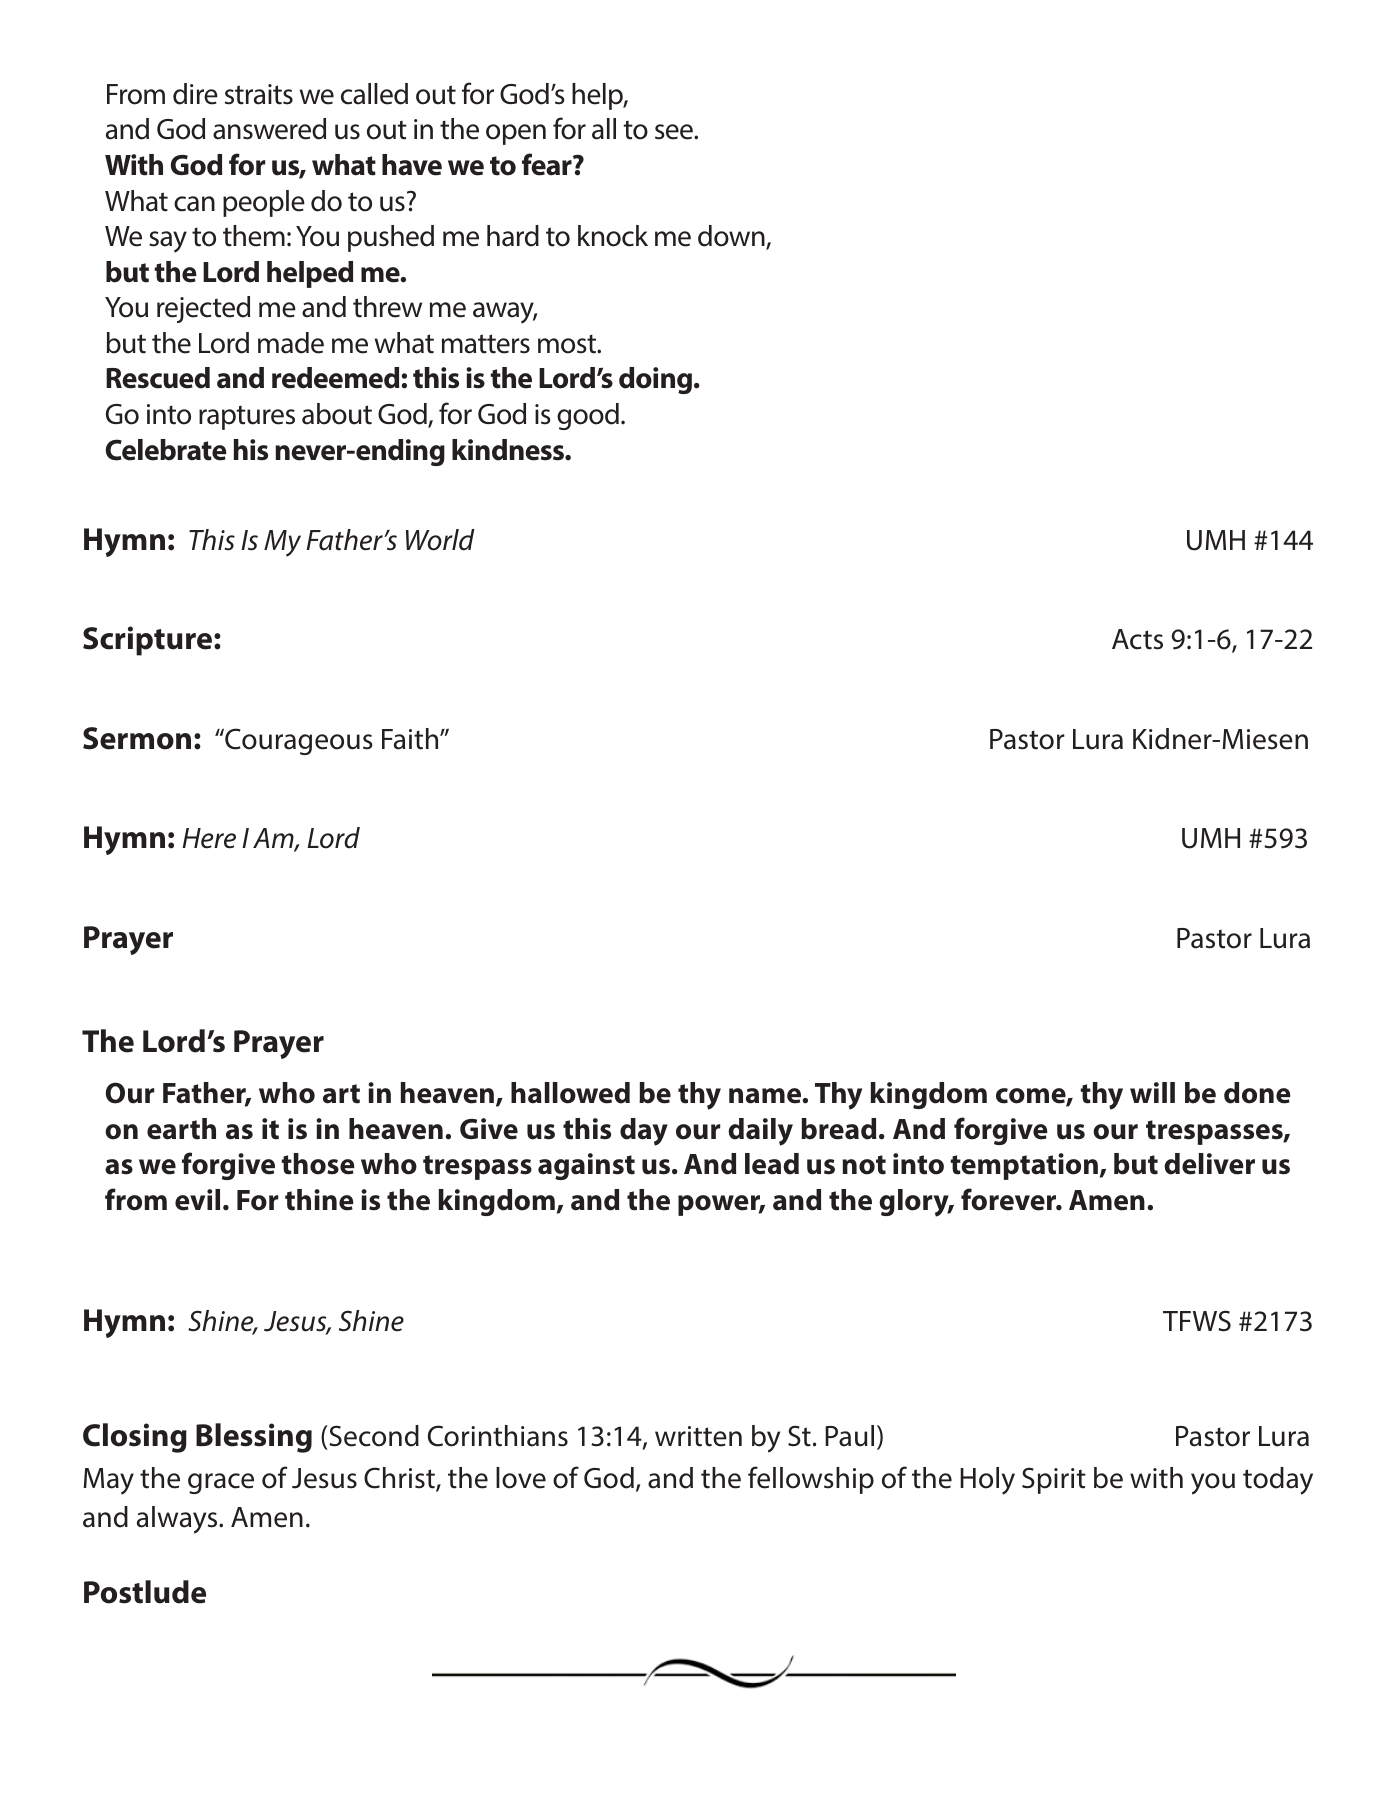 The height and width of the screenshot is (1806, 1396). What do you see at coordinates (269, 129) in the screenshot?
I see `answered` at bounding box center [269, 129].
